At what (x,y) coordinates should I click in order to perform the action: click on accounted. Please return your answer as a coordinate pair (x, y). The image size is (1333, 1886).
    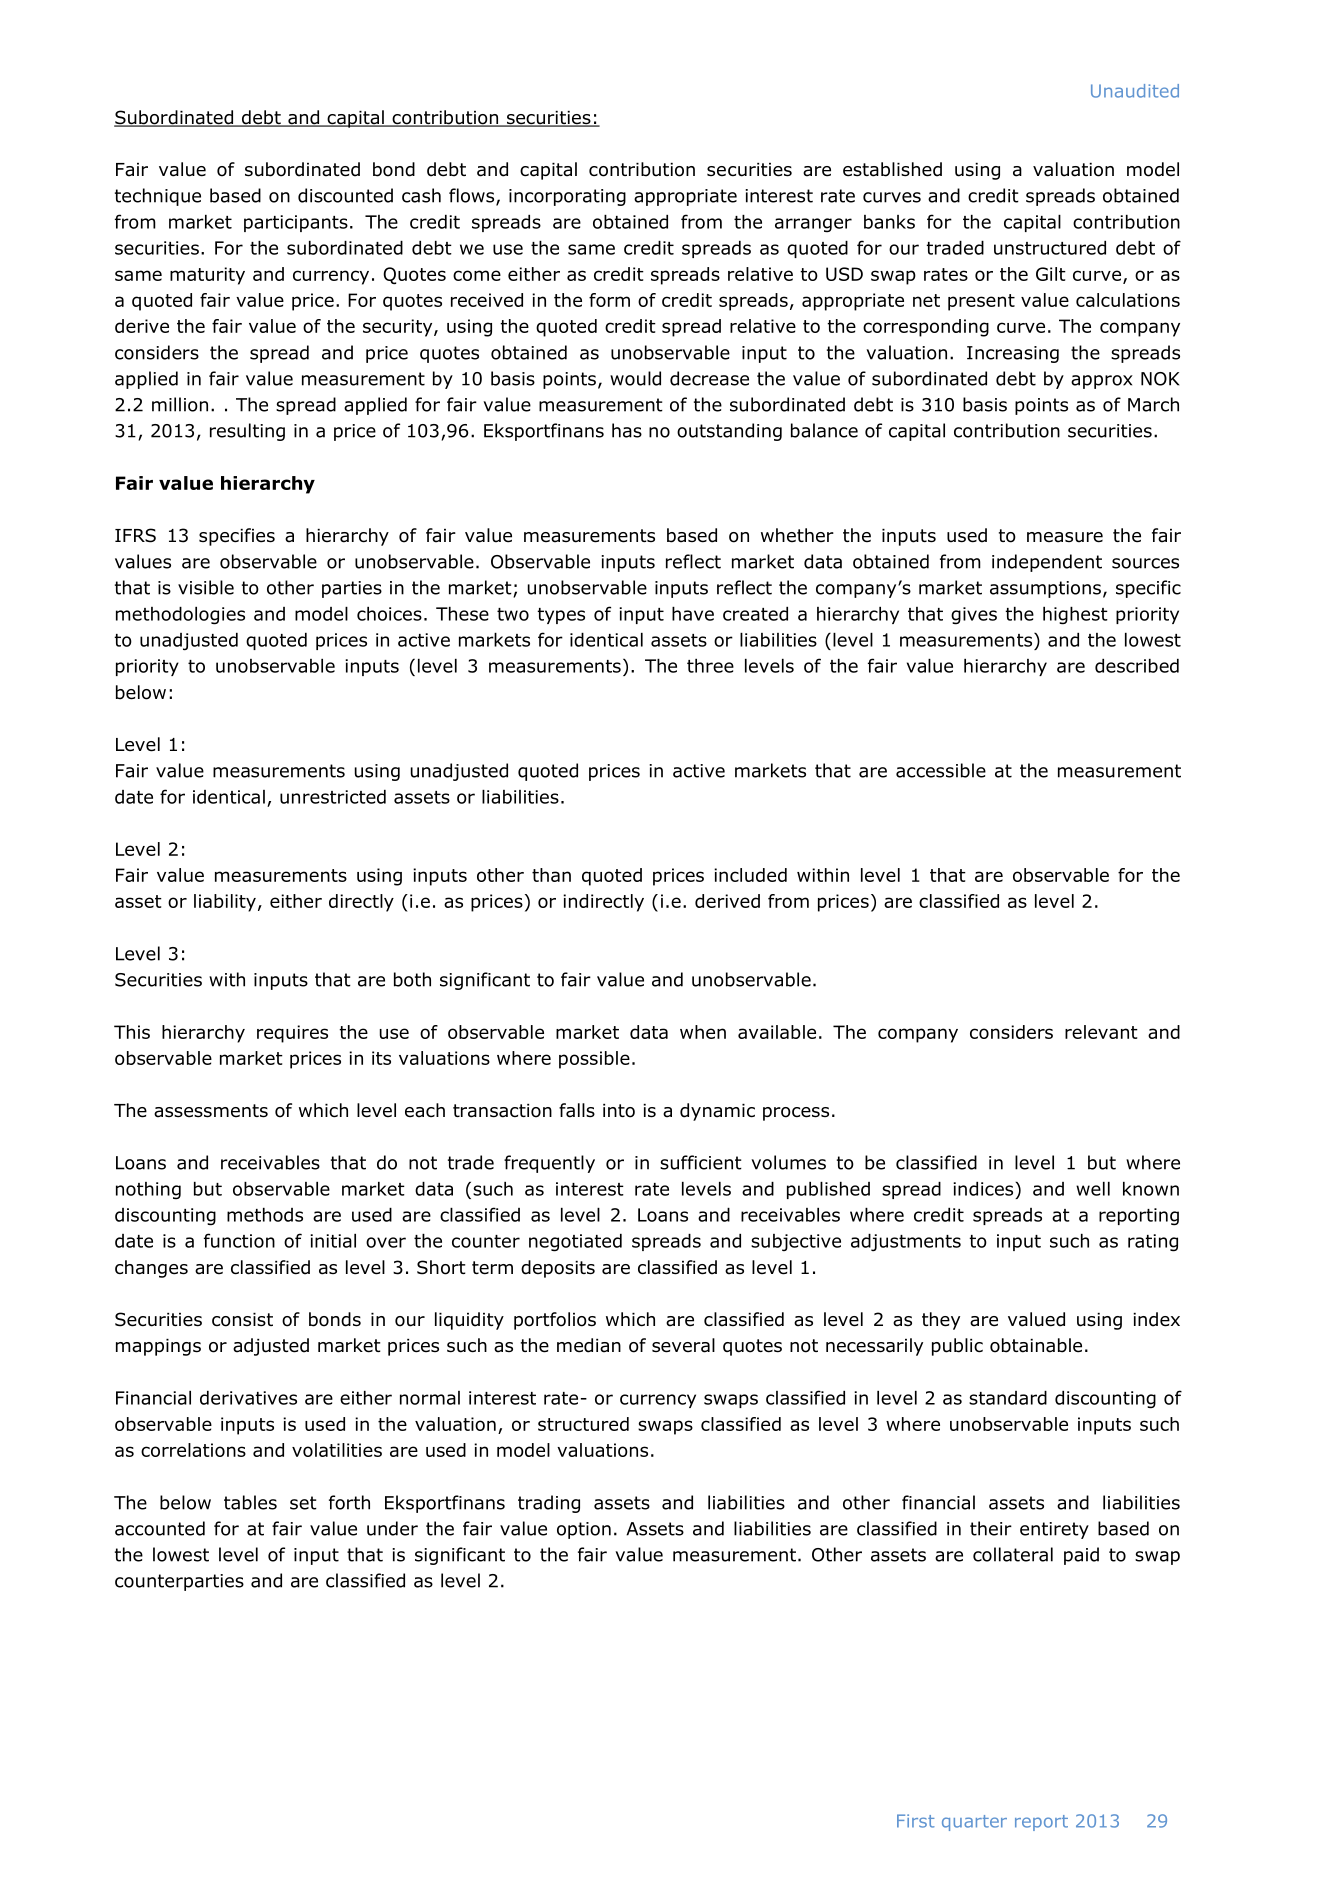
    Looking at the image, I should click on (160, 1528).
